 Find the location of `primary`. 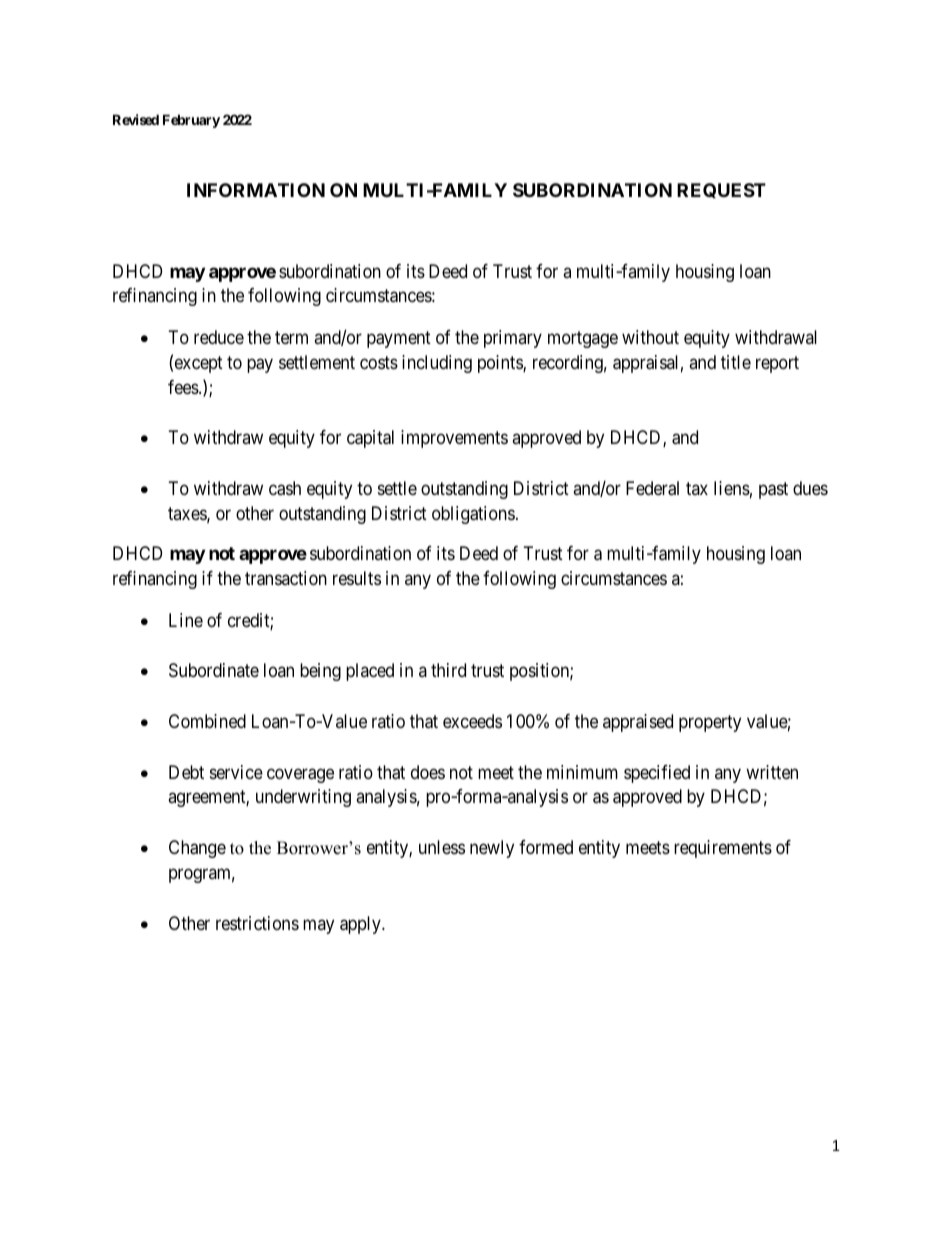

primary is located at coordinates (513, 339).
